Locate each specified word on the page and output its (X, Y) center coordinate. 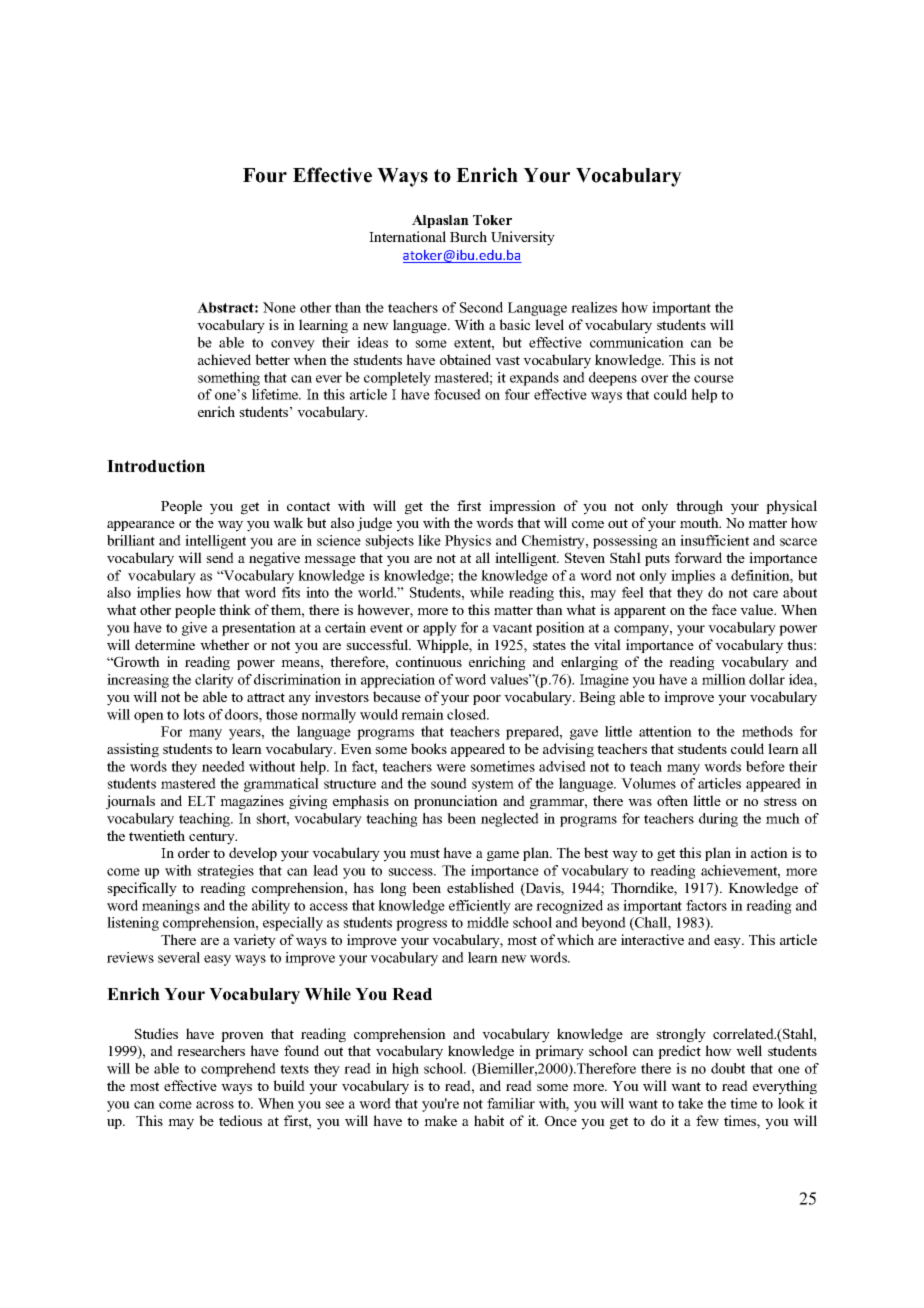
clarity (214, 681)
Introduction (156, 466)
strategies (225, 872)
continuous (429, 661)
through (699, 507)
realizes (594, 307)
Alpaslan (440, 221)
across (215, 1105)
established (480, 887)
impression (522, 507)
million (724, 679)
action (769, 852)
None (279, 307)
